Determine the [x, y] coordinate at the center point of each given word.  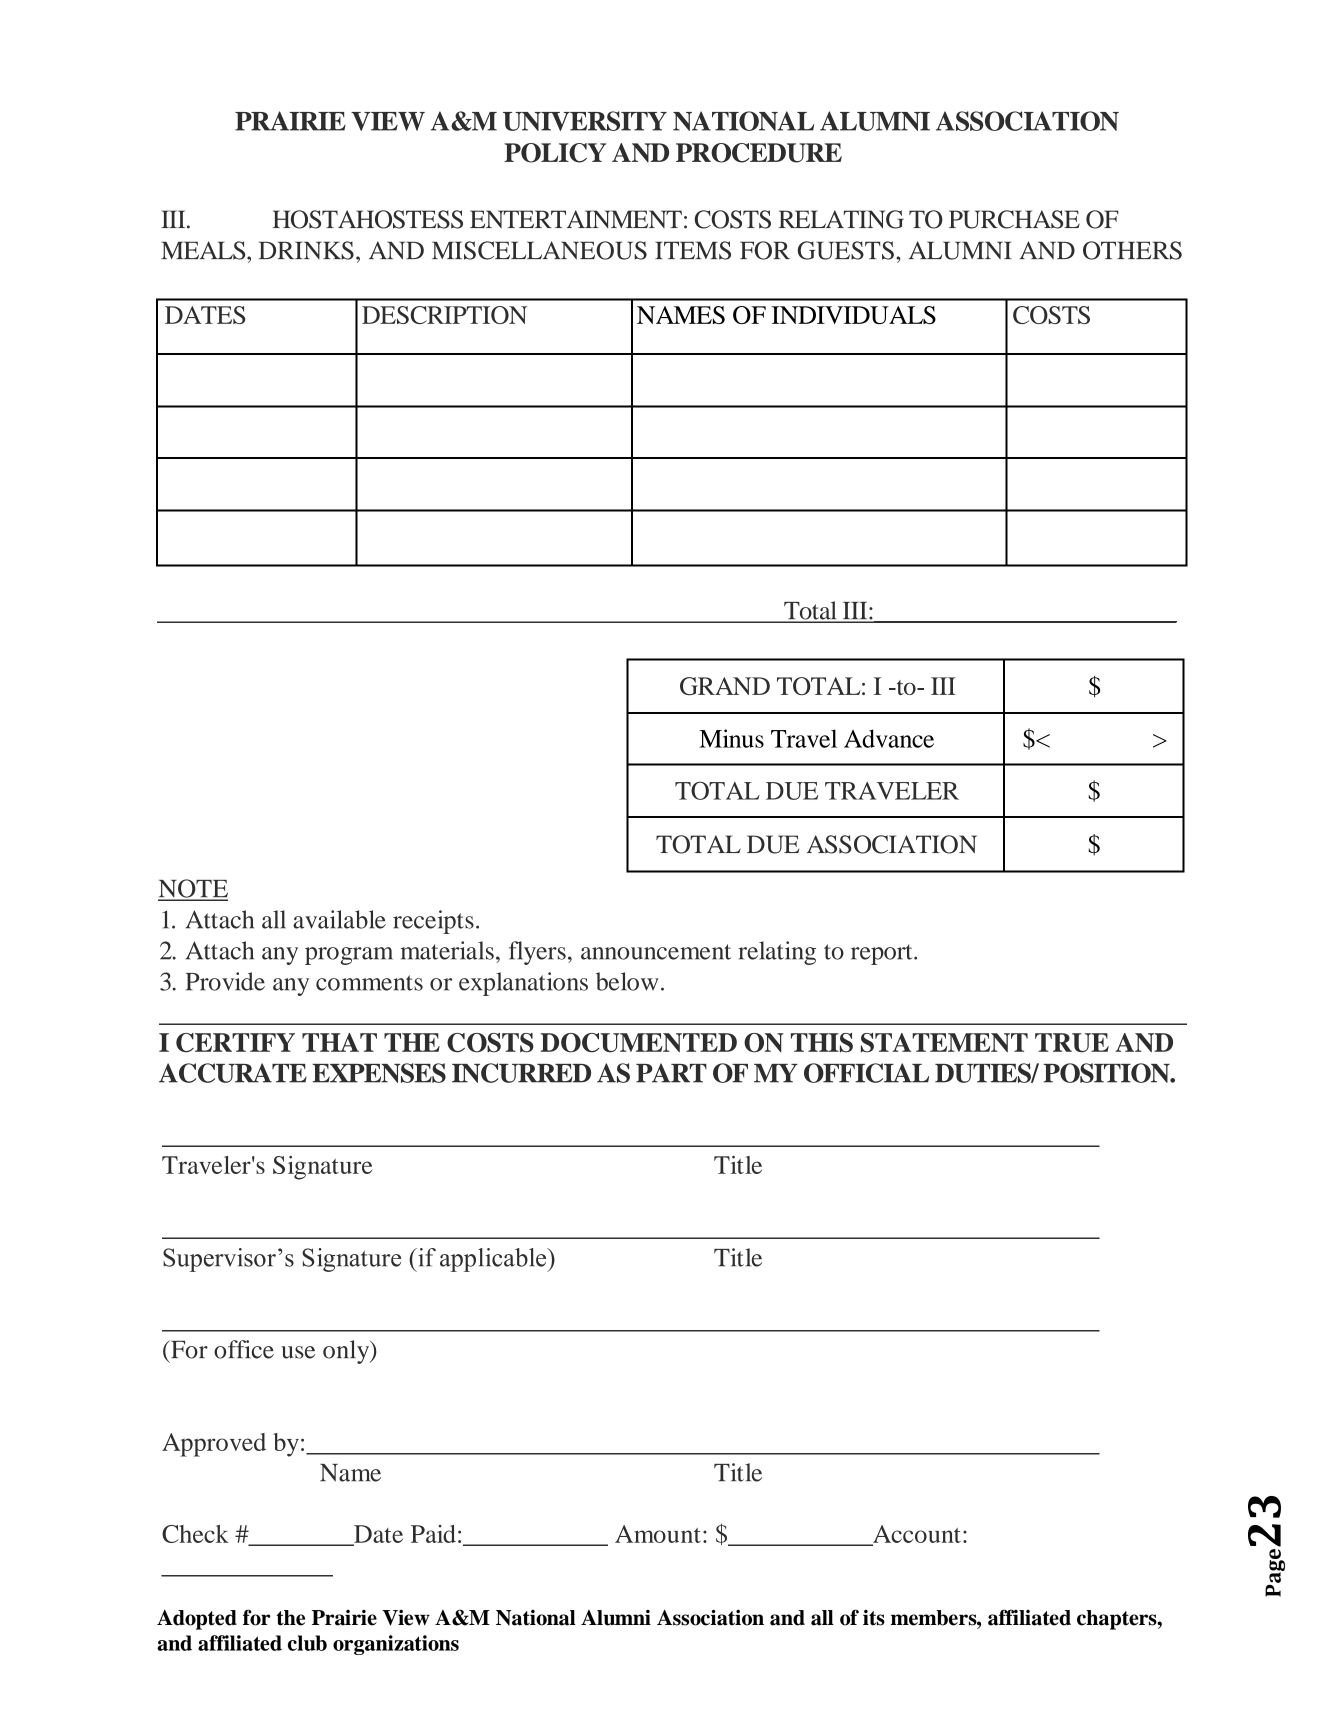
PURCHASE [1014, 219]
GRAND [725, 686]
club [307, 1643]
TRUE [1072, 1043]
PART [671, 1073]
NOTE [193, 889]
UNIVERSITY [585, 121]
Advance [889, 738]
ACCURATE [233, 1073]
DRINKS [306, 250]
